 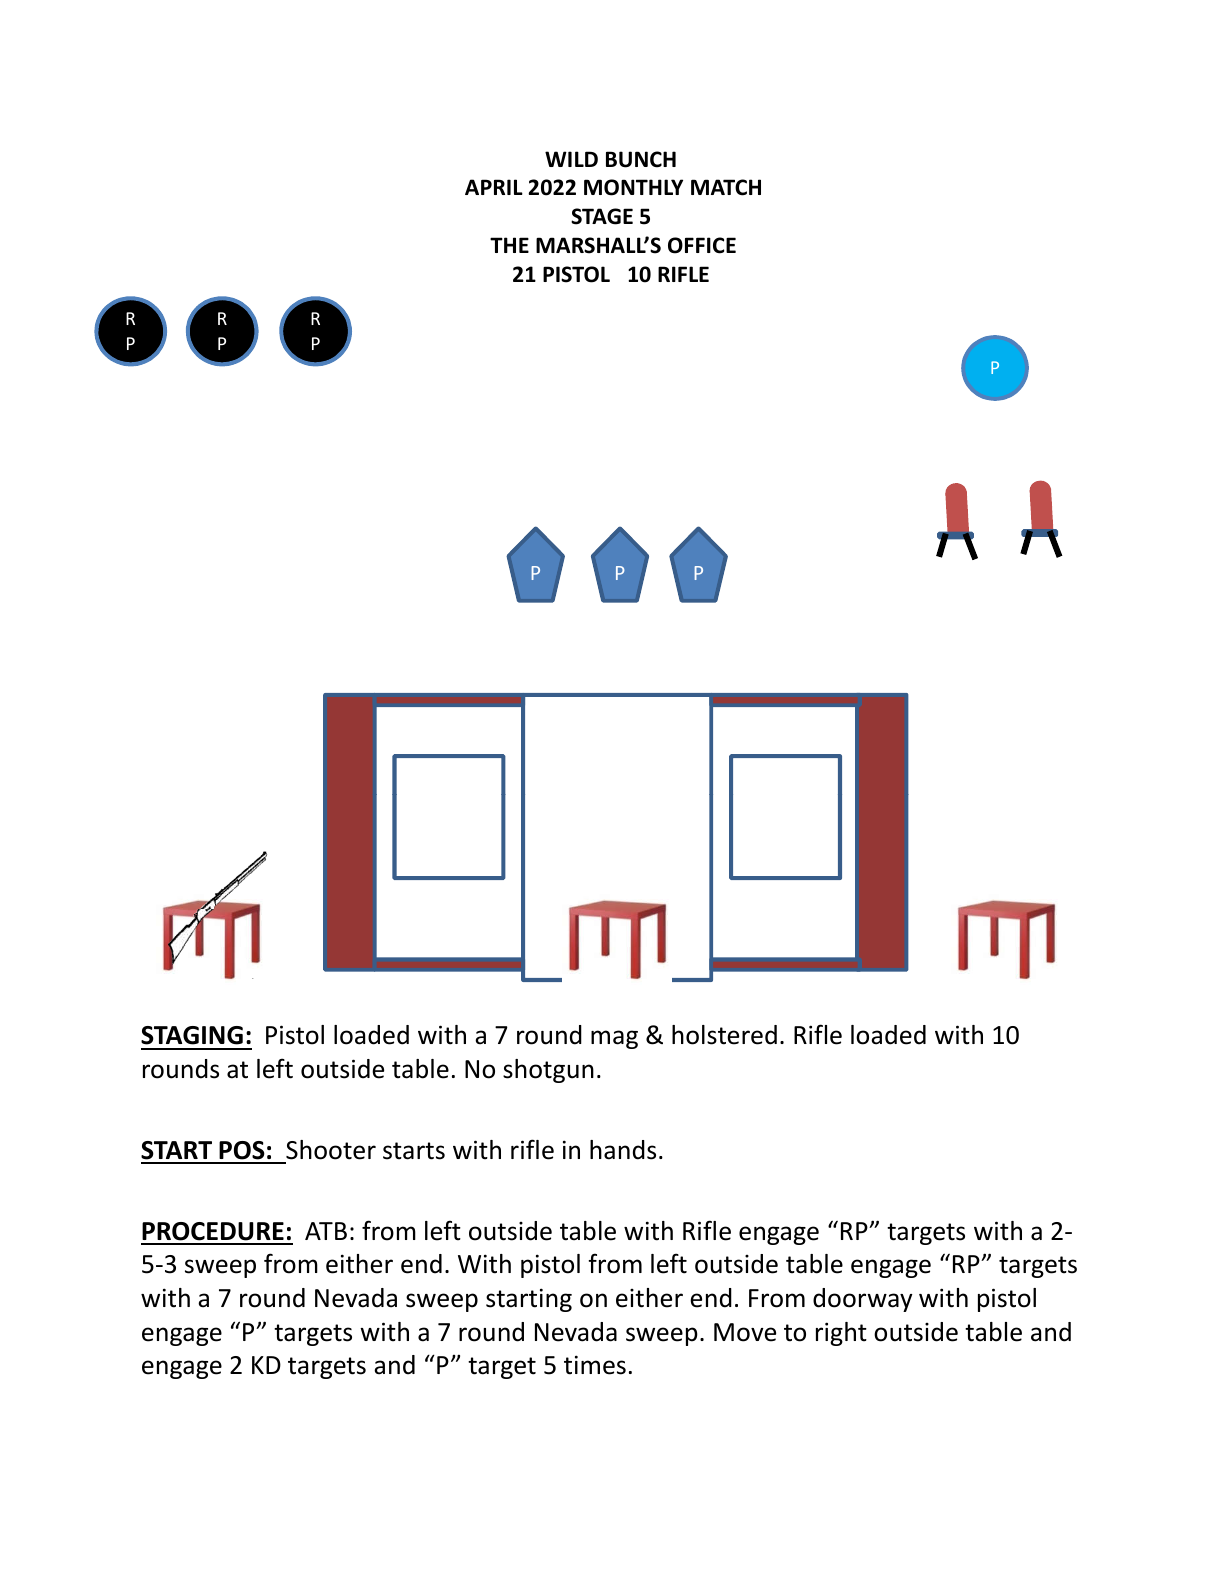 What do you see at coordinates (192, 1035) in the image?
I see `STAGING` at bounding box center [192, 1035].
